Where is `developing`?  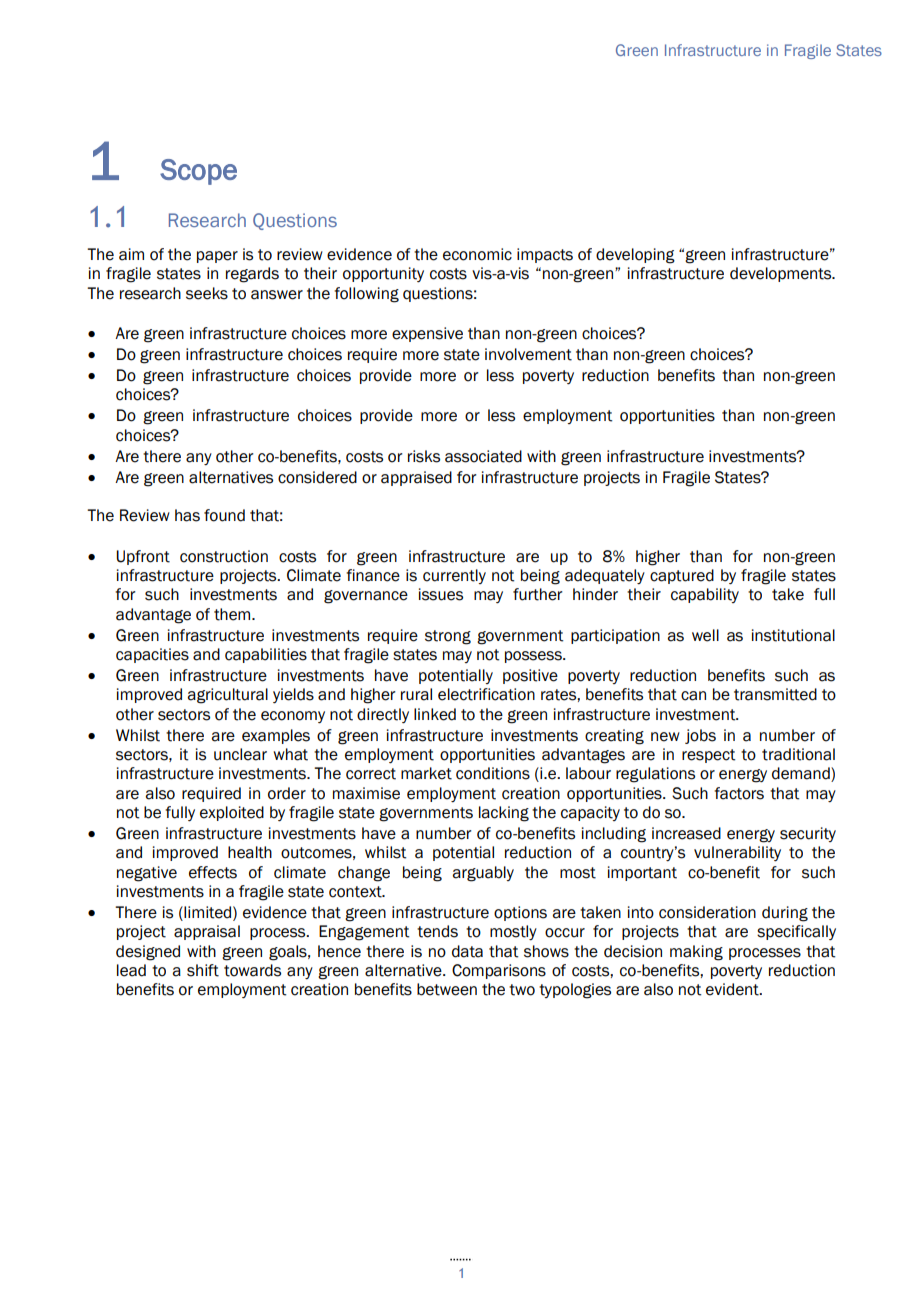
developing is located at coordinates (635, 256).
